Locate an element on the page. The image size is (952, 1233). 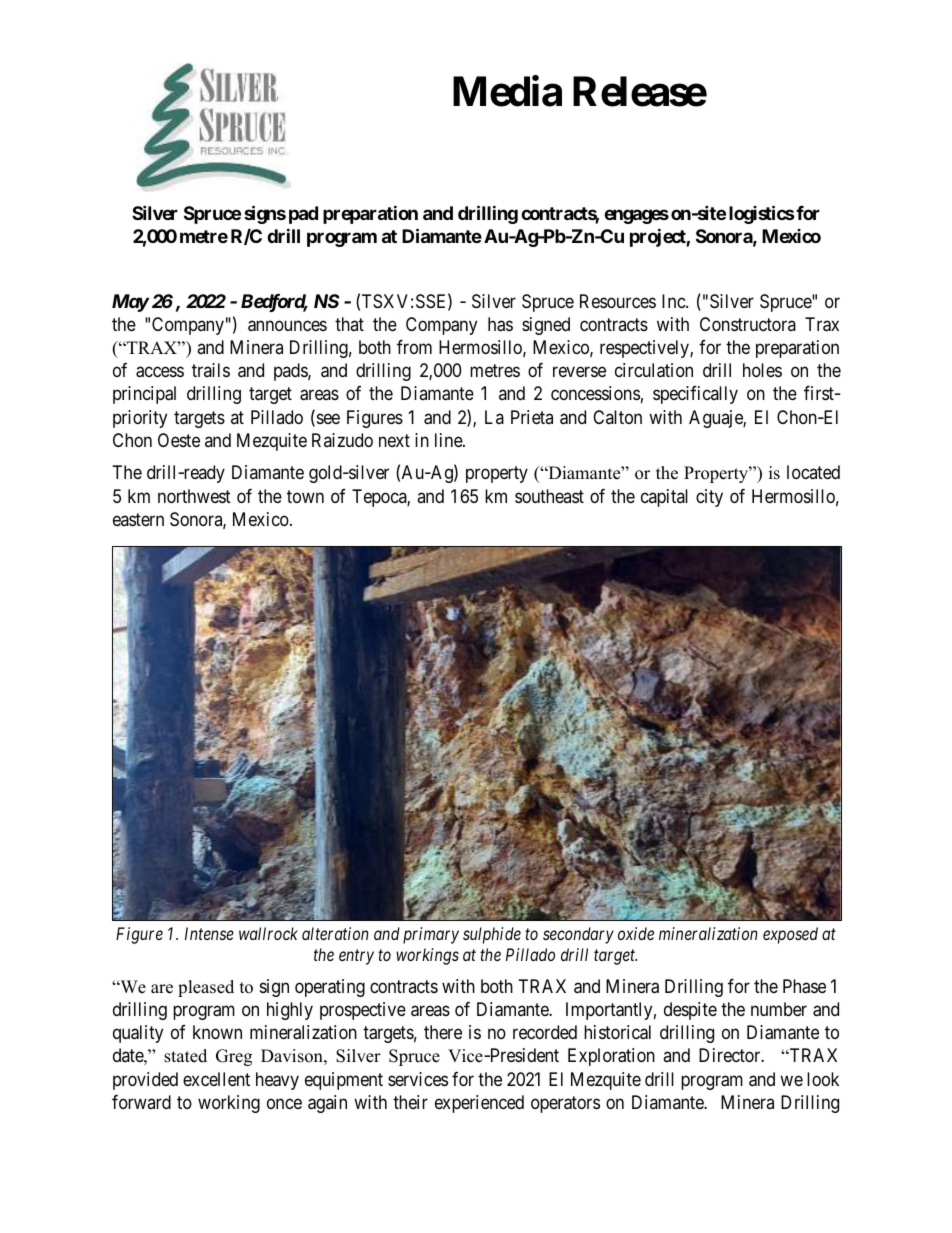
eastern is located at coordinates (138, 519).
